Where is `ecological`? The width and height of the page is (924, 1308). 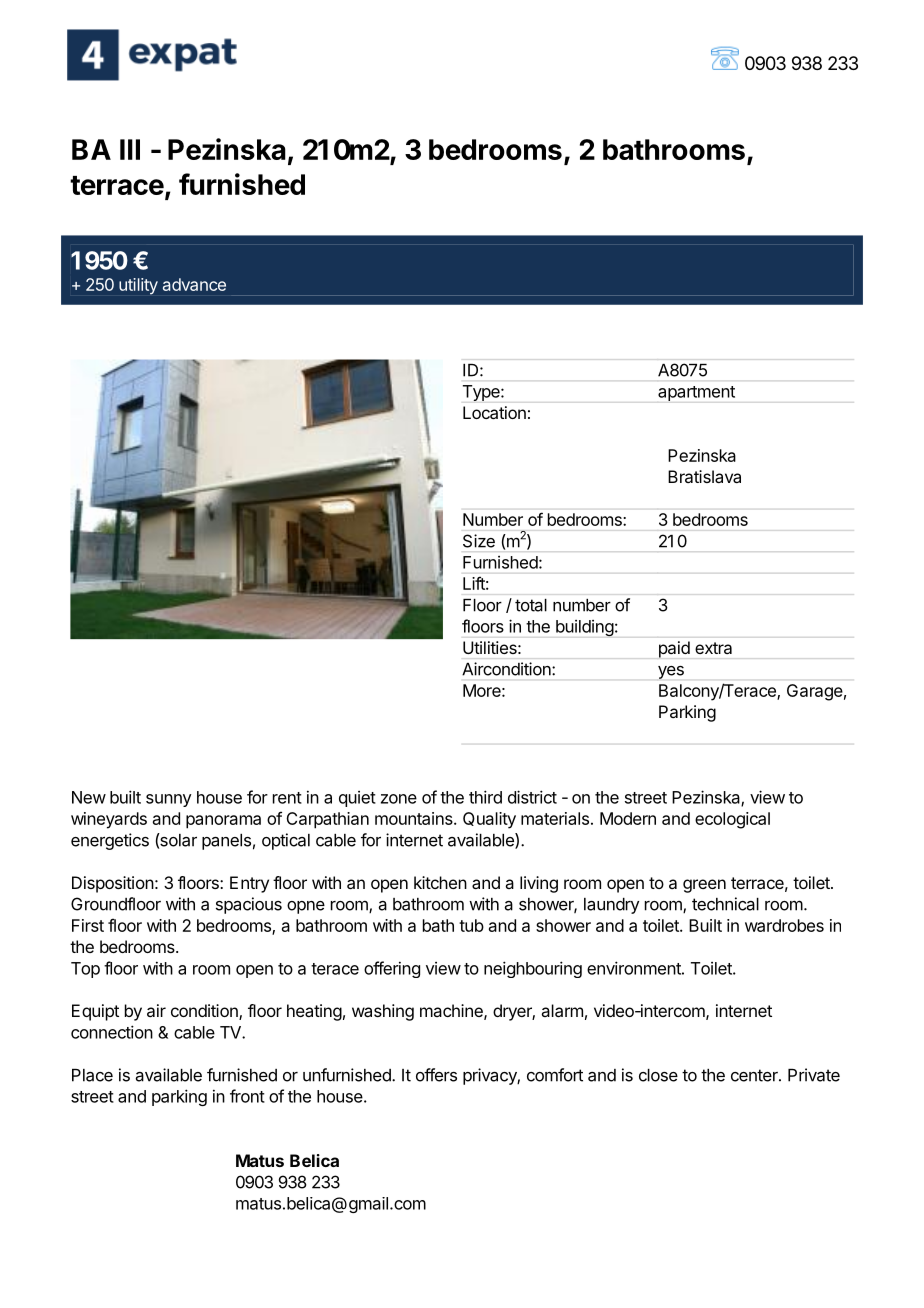 ecological is located at coordinates (732, 820).
